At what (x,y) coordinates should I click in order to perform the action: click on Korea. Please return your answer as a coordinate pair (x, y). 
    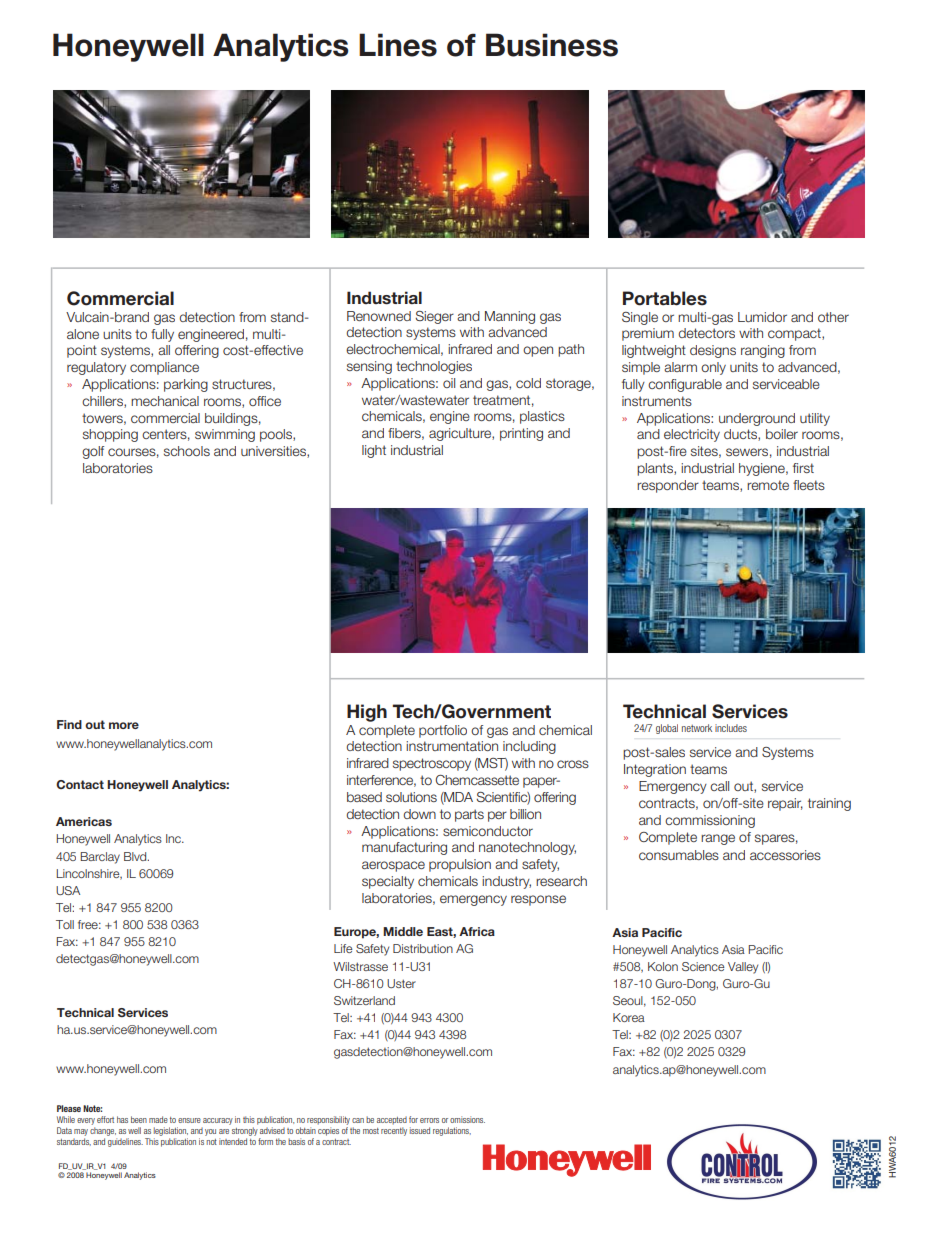
    Looking at the image, I should click on (629, 1017).
